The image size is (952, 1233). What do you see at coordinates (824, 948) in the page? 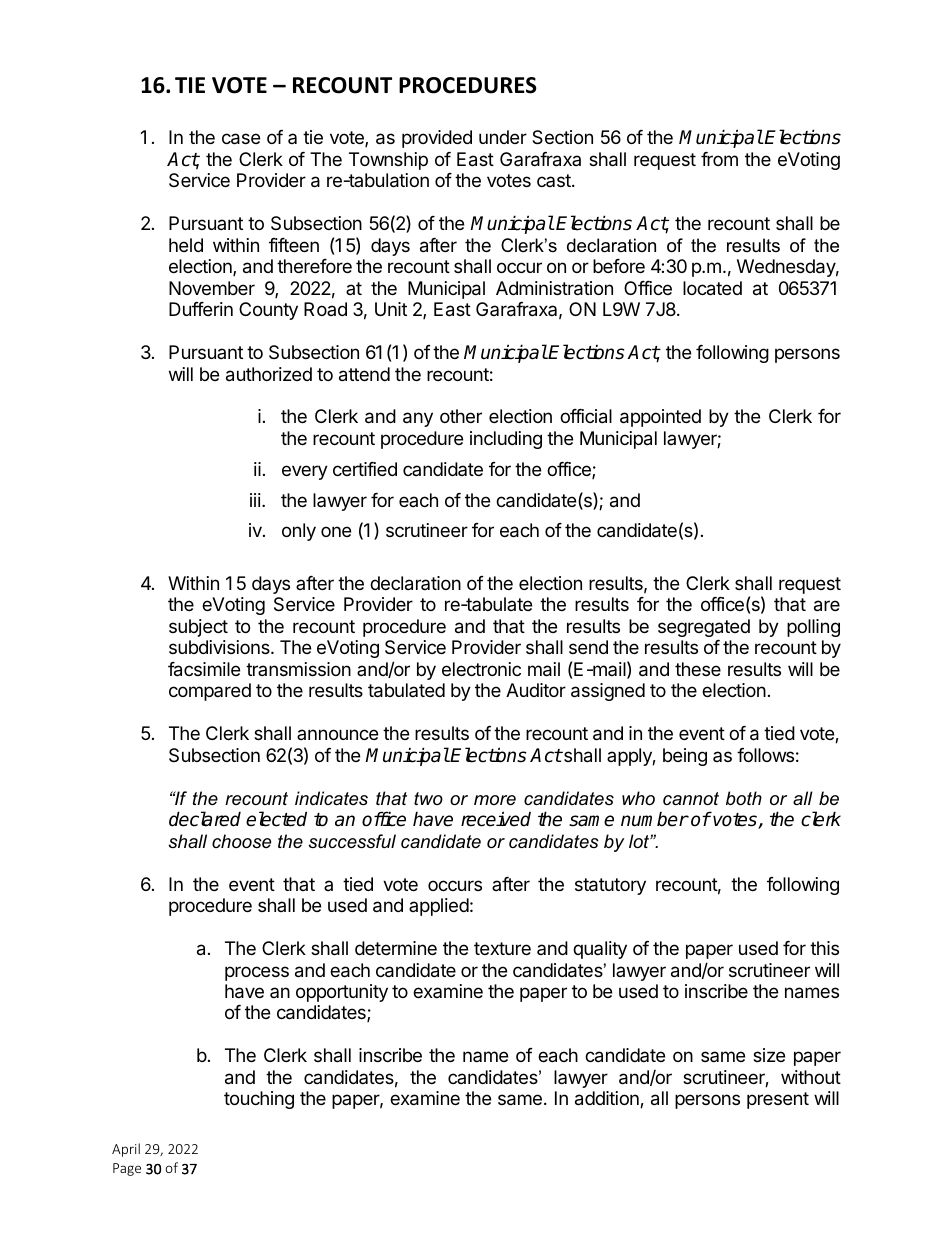
I see `this` at bounding box center [824, 948].
